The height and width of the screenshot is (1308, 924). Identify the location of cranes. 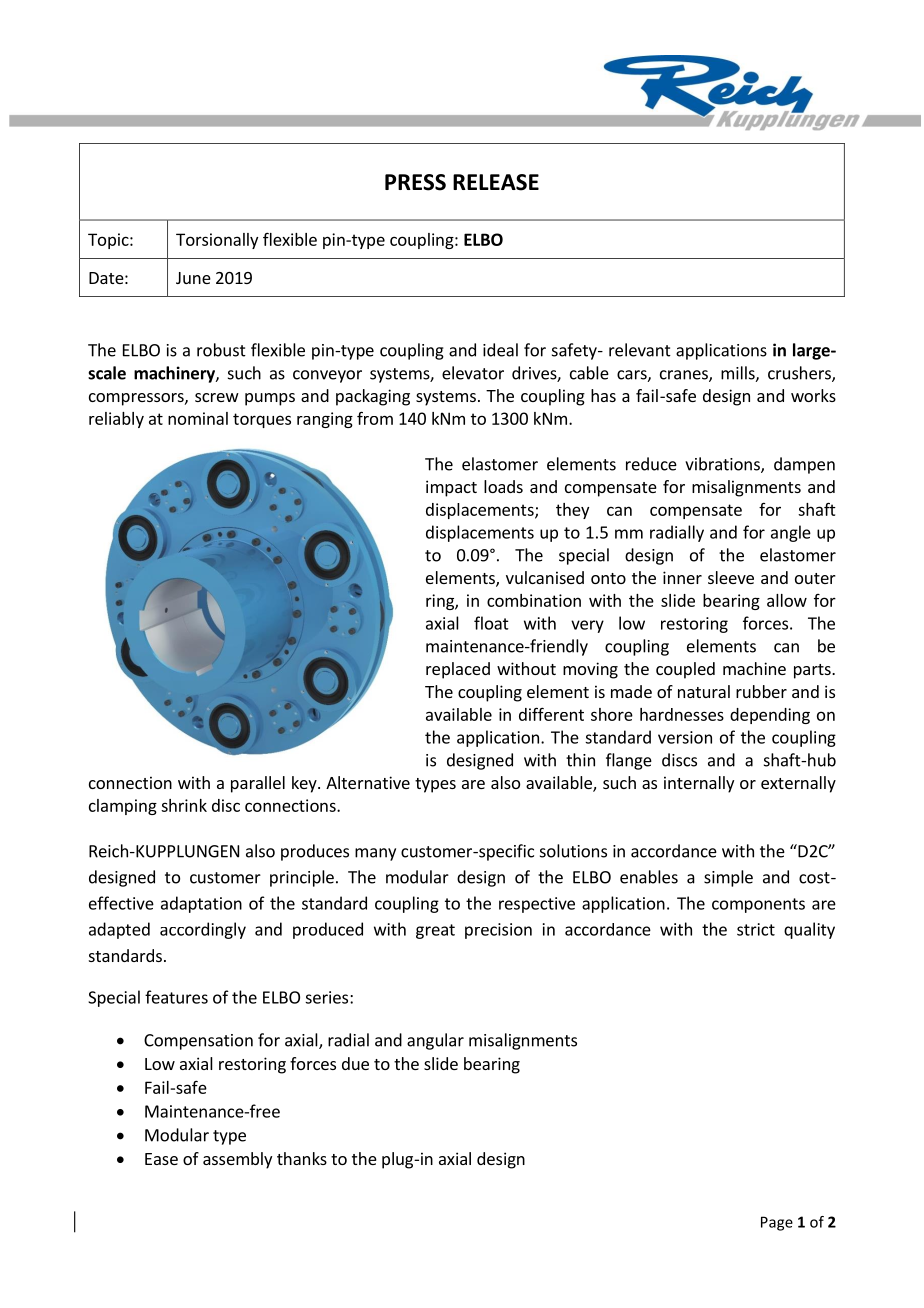
(685, 376).
